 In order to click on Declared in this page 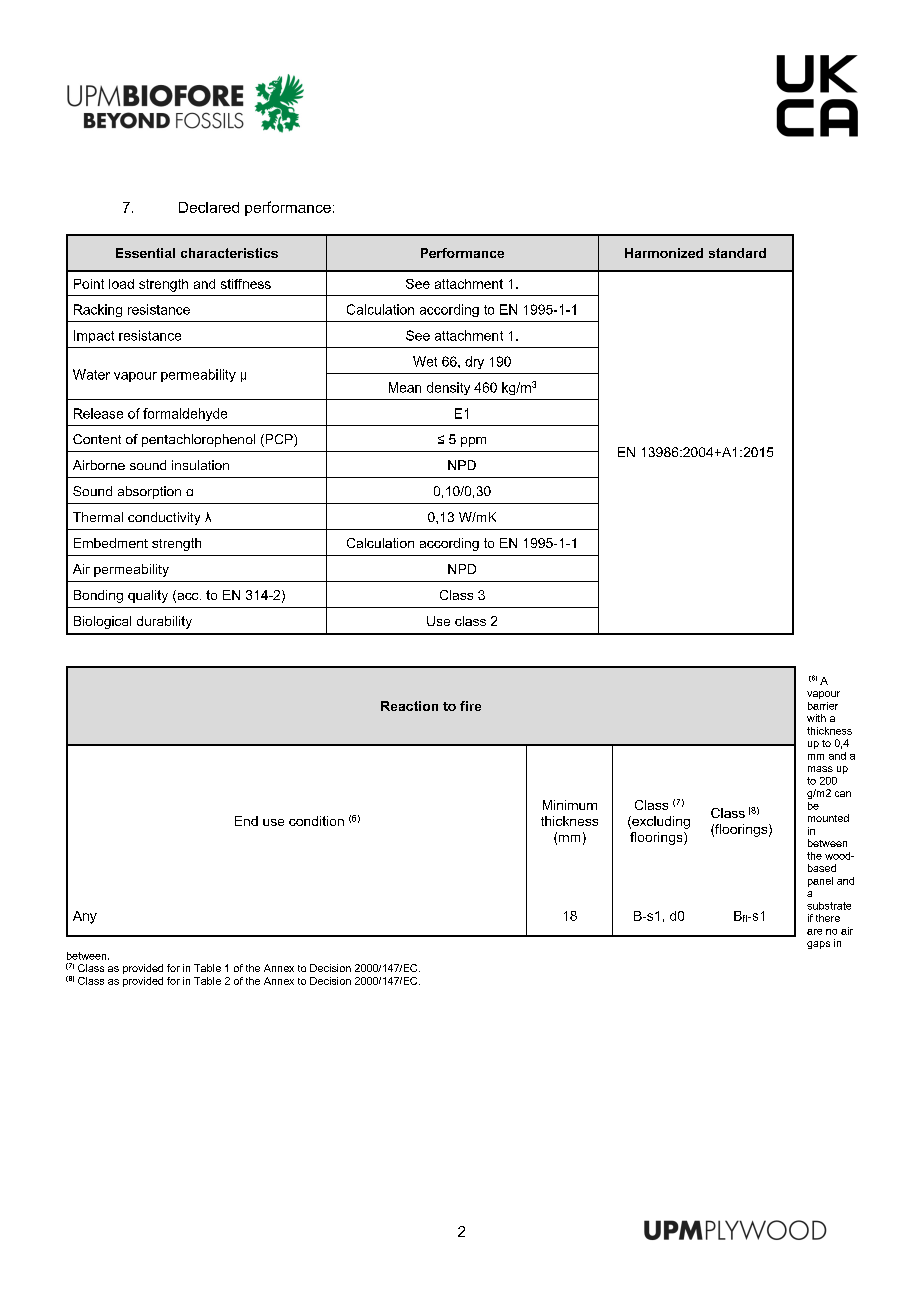, I will do `click(209, 207)`.
